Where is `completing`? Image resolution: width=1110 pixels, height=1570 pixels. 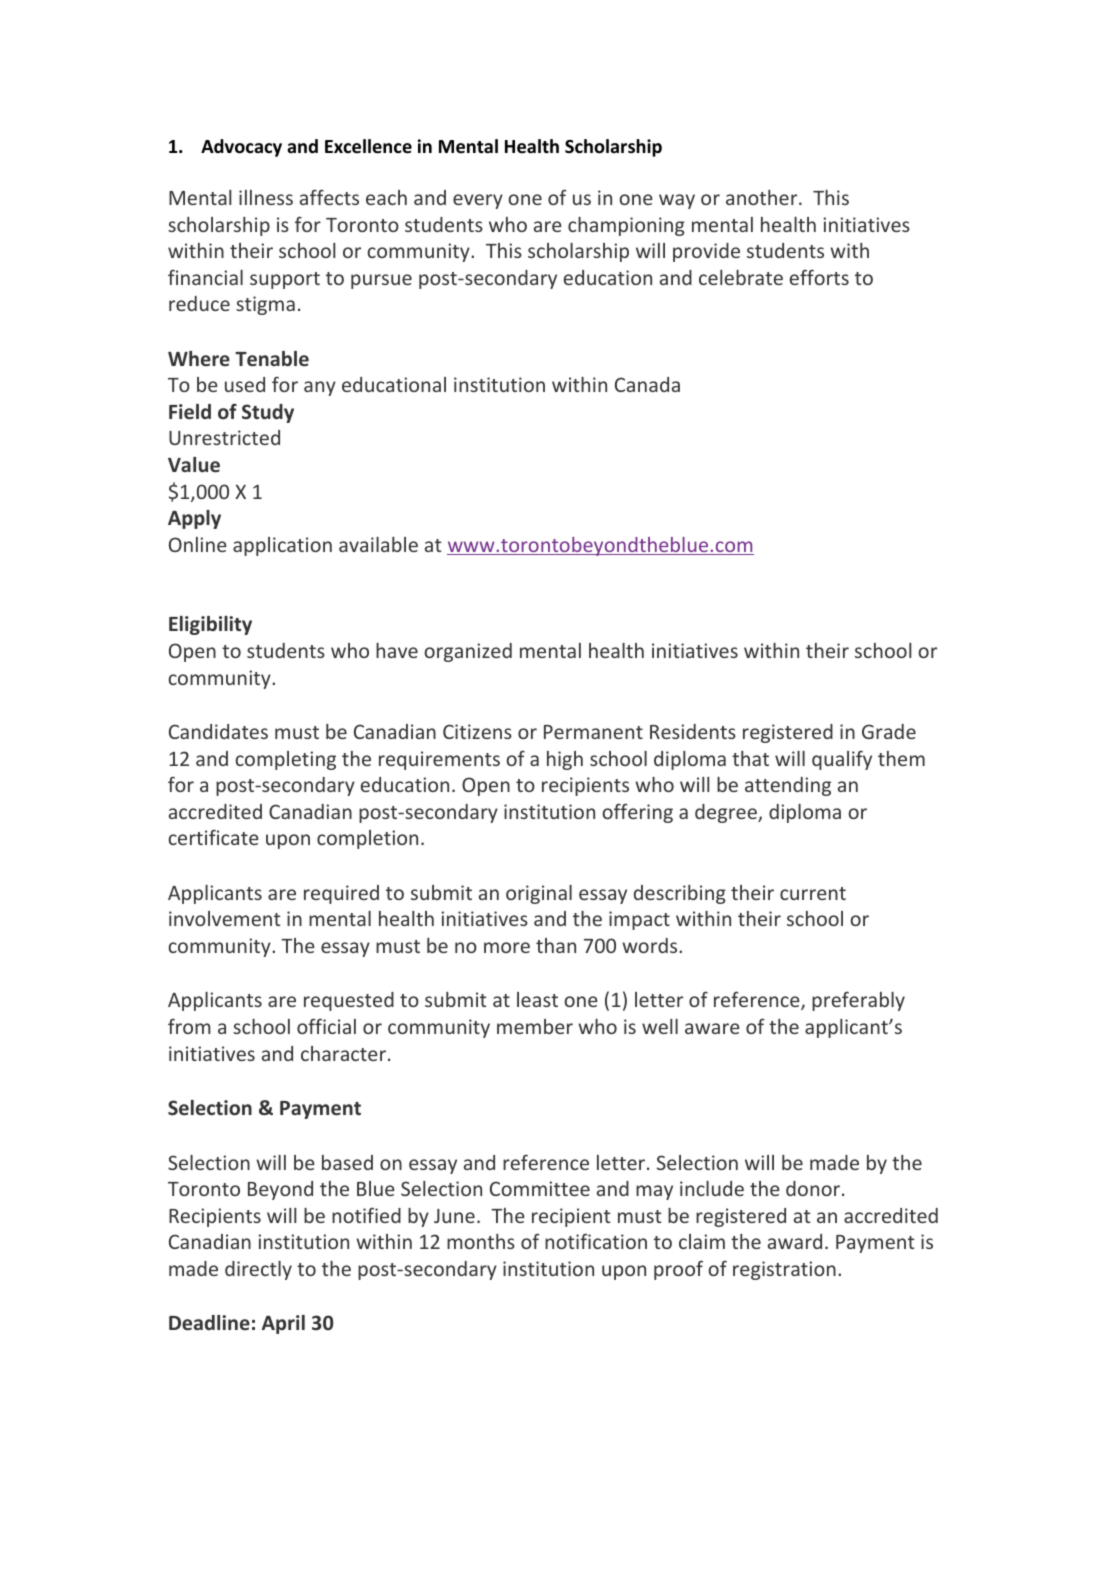 completing is located at coordinates (286, 760).
